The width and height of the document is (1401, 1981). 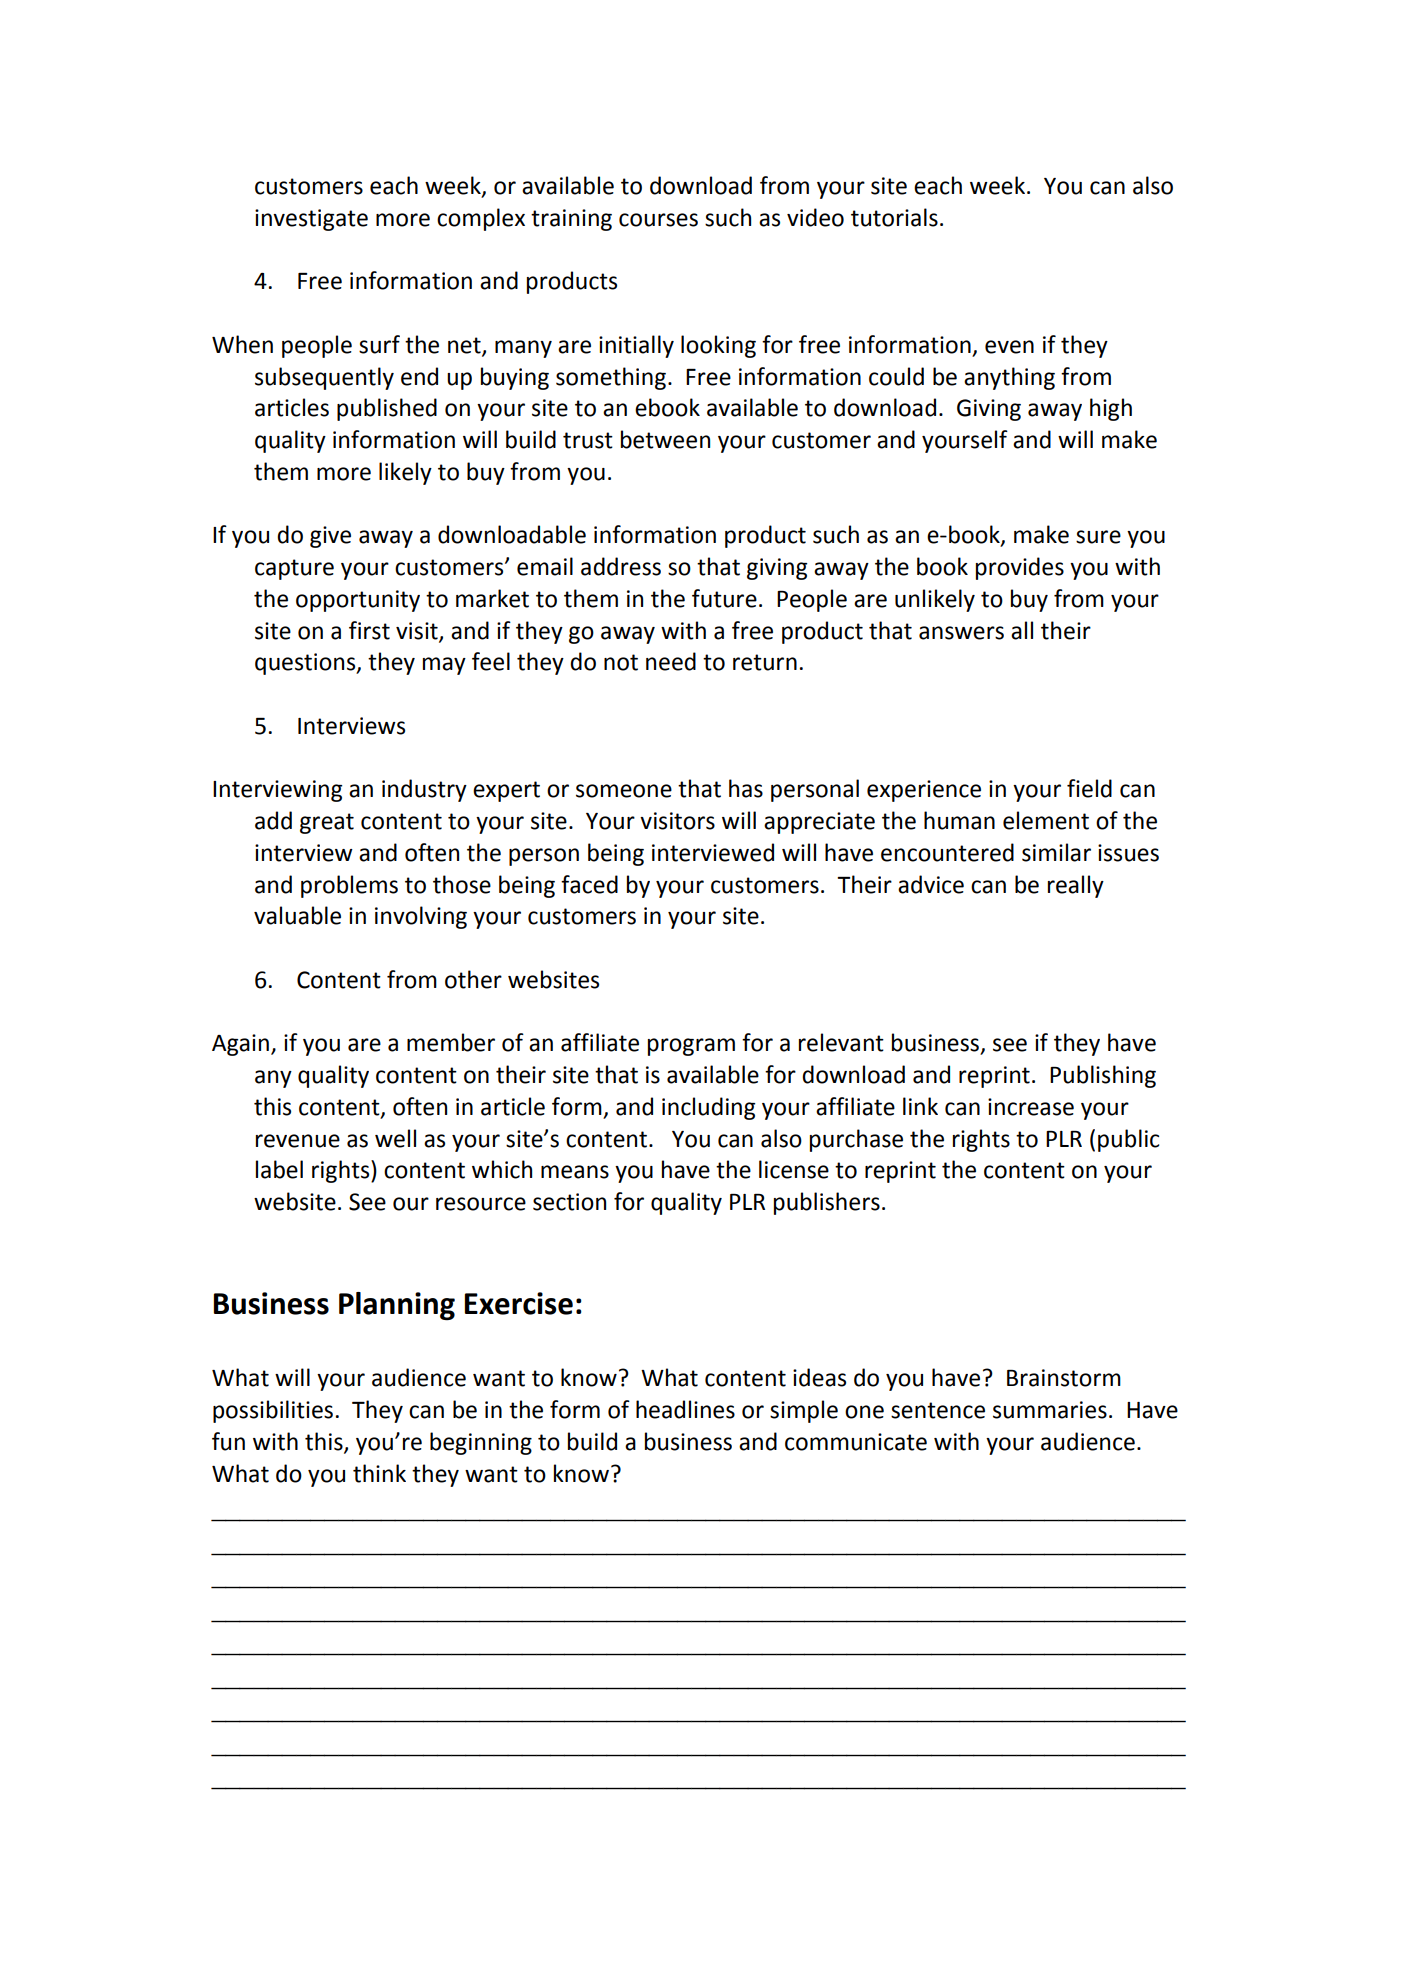 What do you see at coordinates (691, 1047) in the document?
I see `program` at bounding box center [691, 1047].
